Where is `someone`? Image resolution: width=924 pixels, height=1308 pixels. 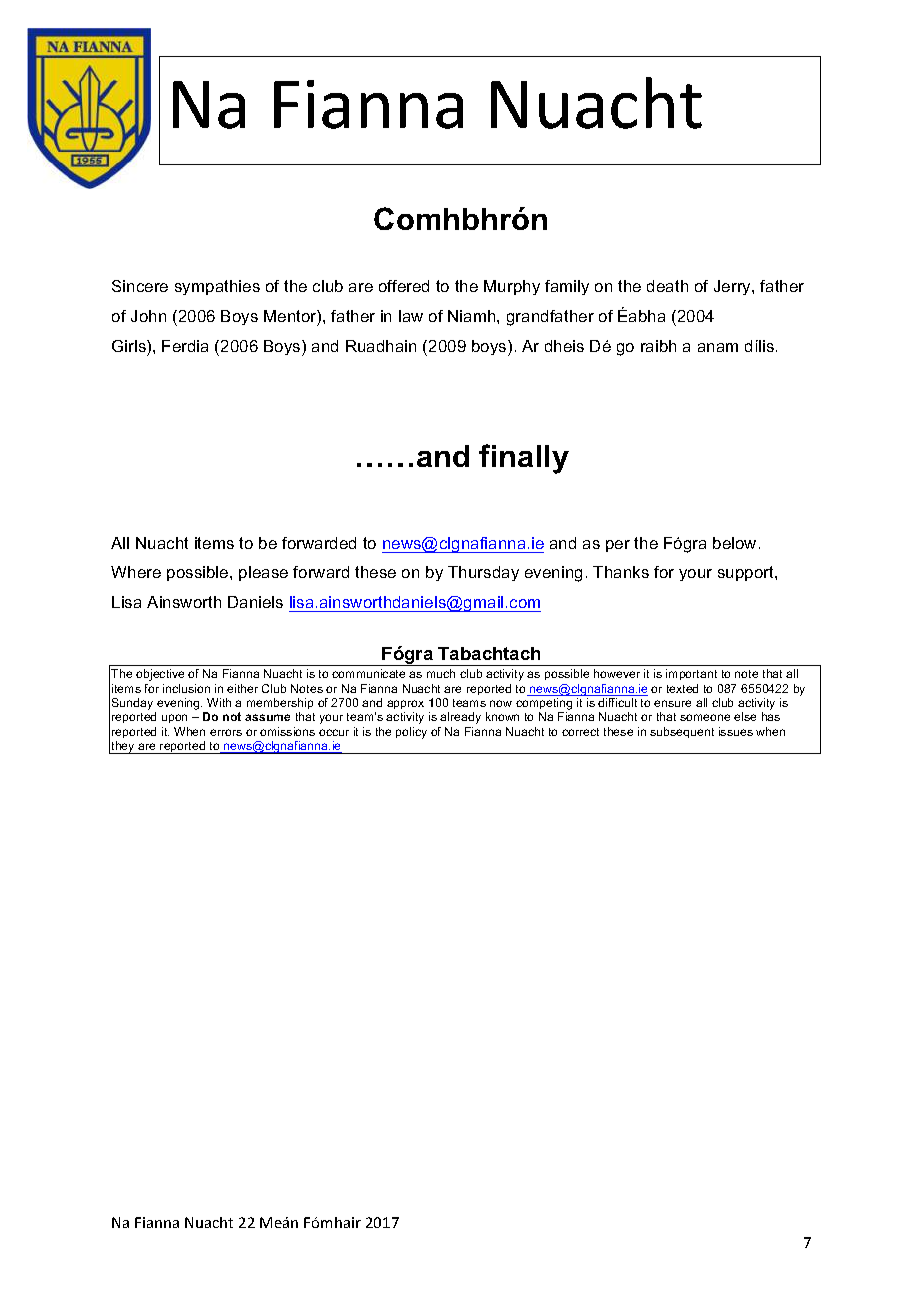
someone is located at coordinates (705, 717).
